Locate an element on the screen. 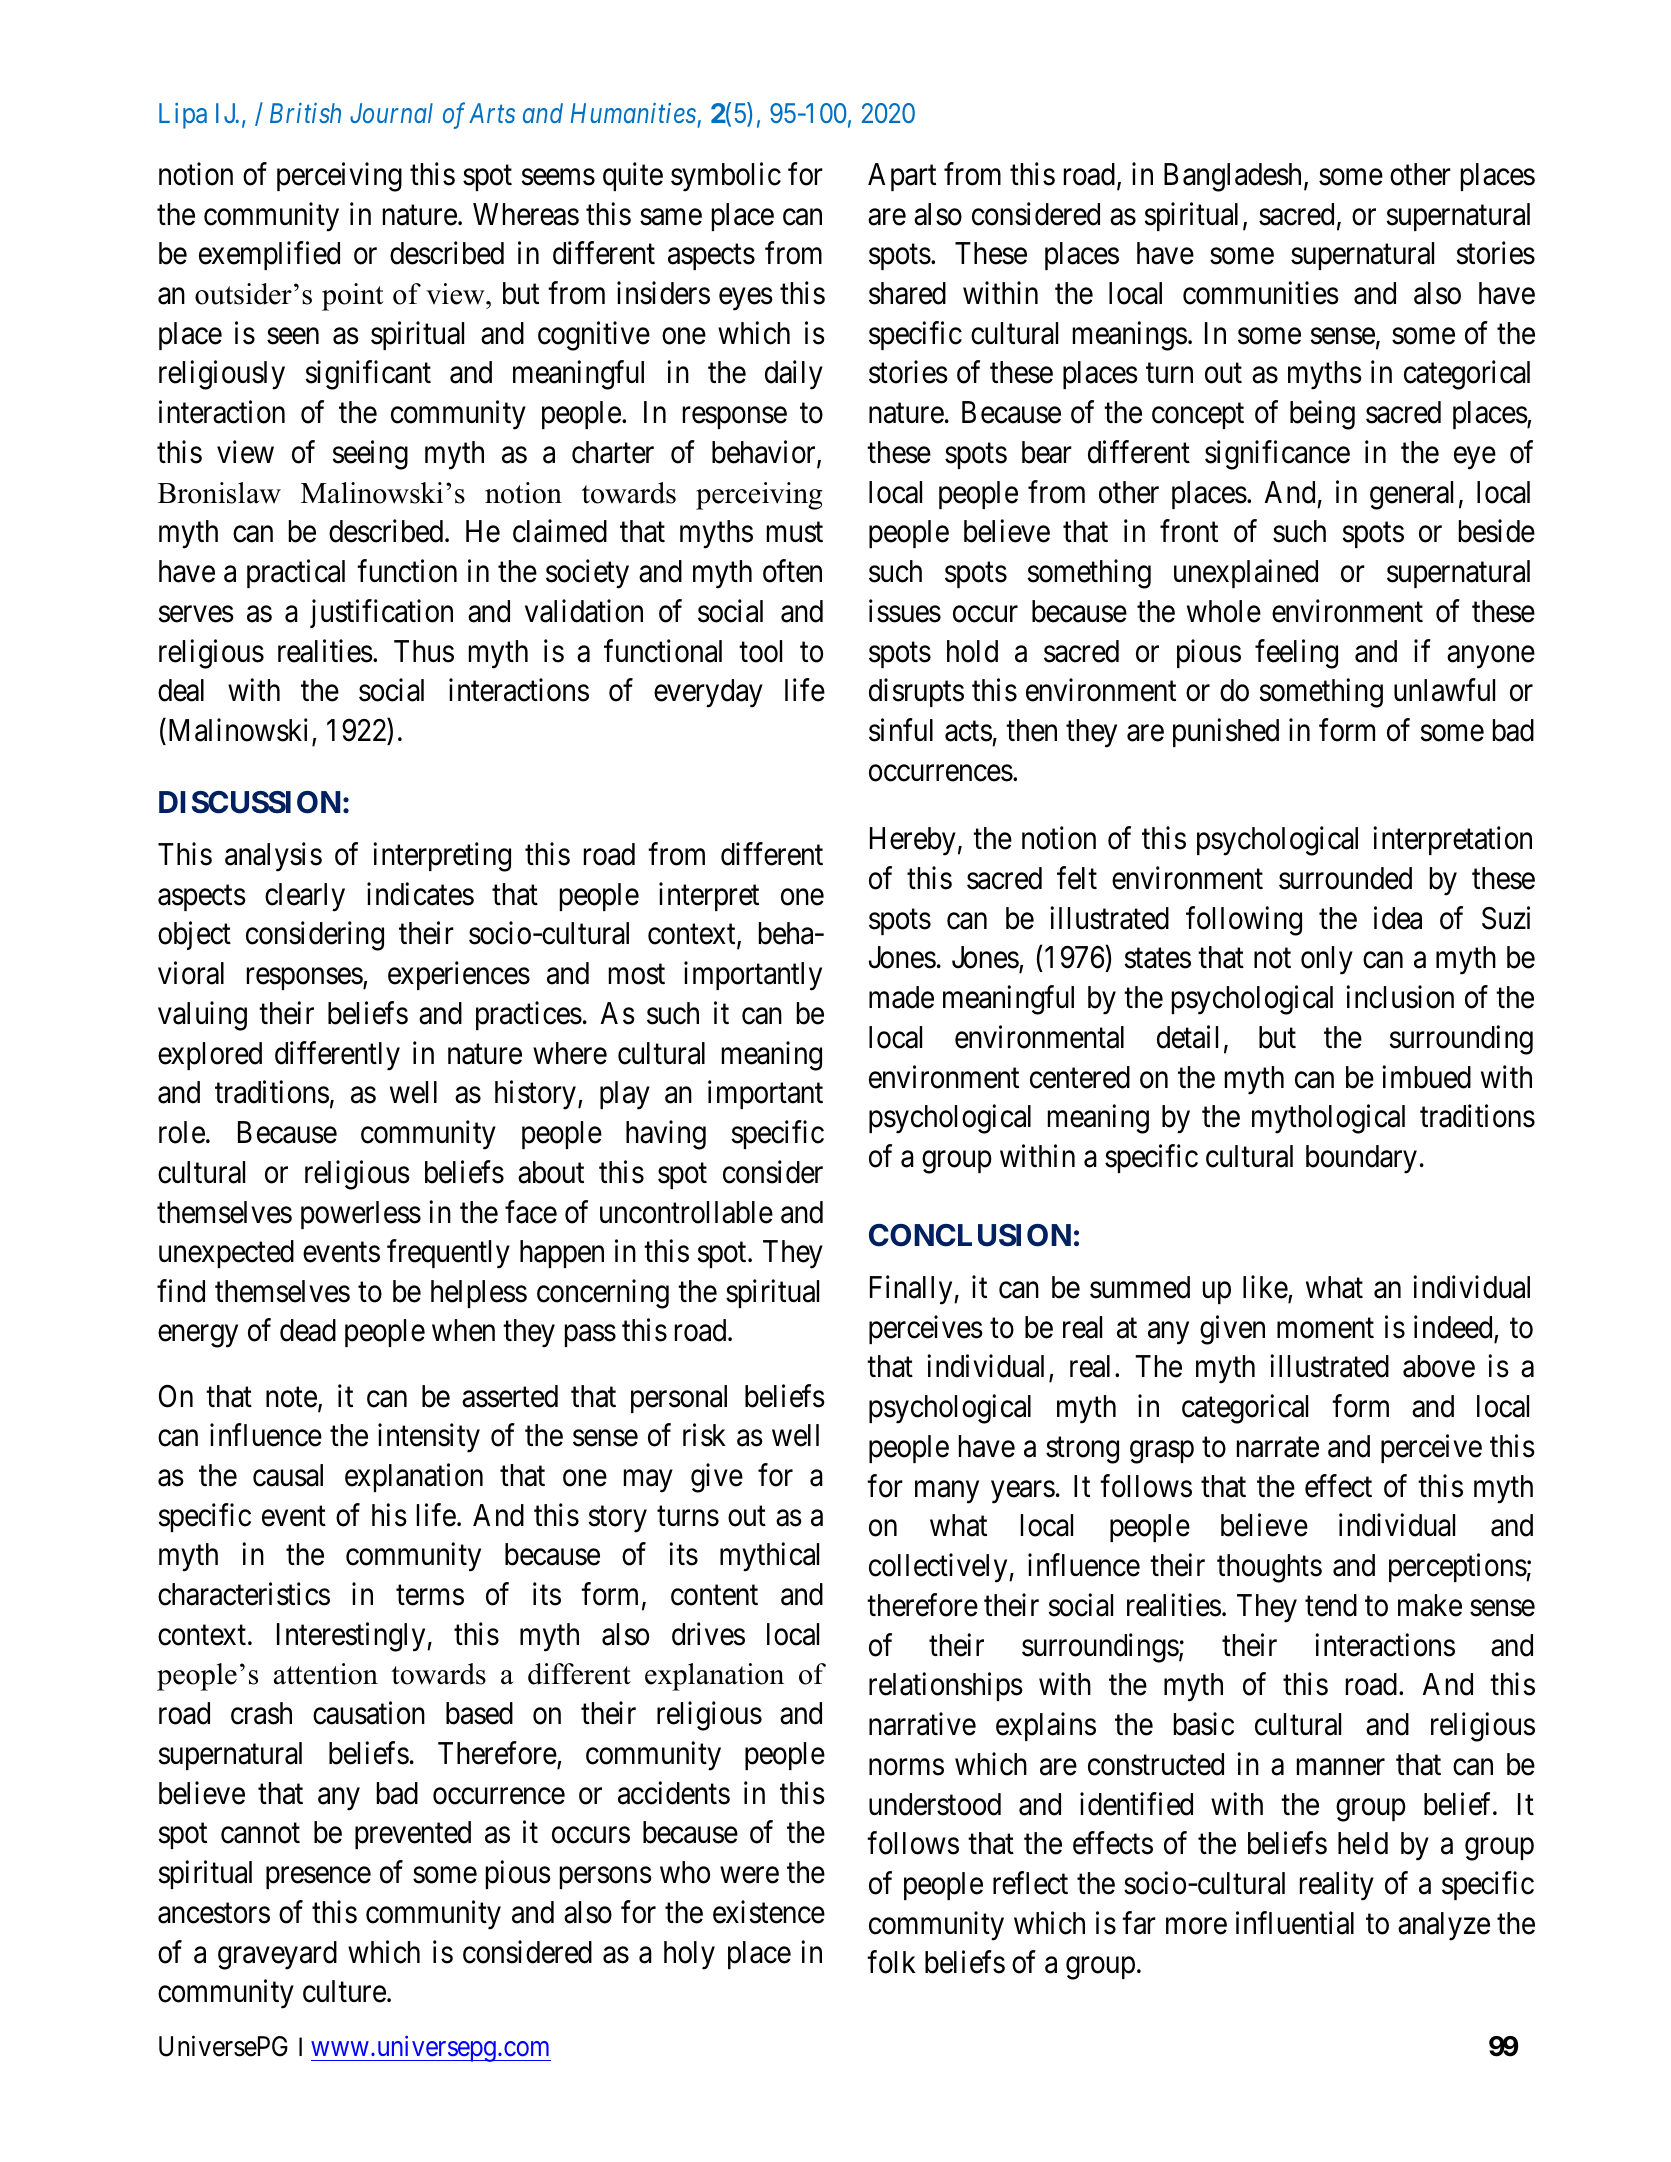 The width and height of the screenshot is (1671, 2162). made is located at coordinates (901, 997).
